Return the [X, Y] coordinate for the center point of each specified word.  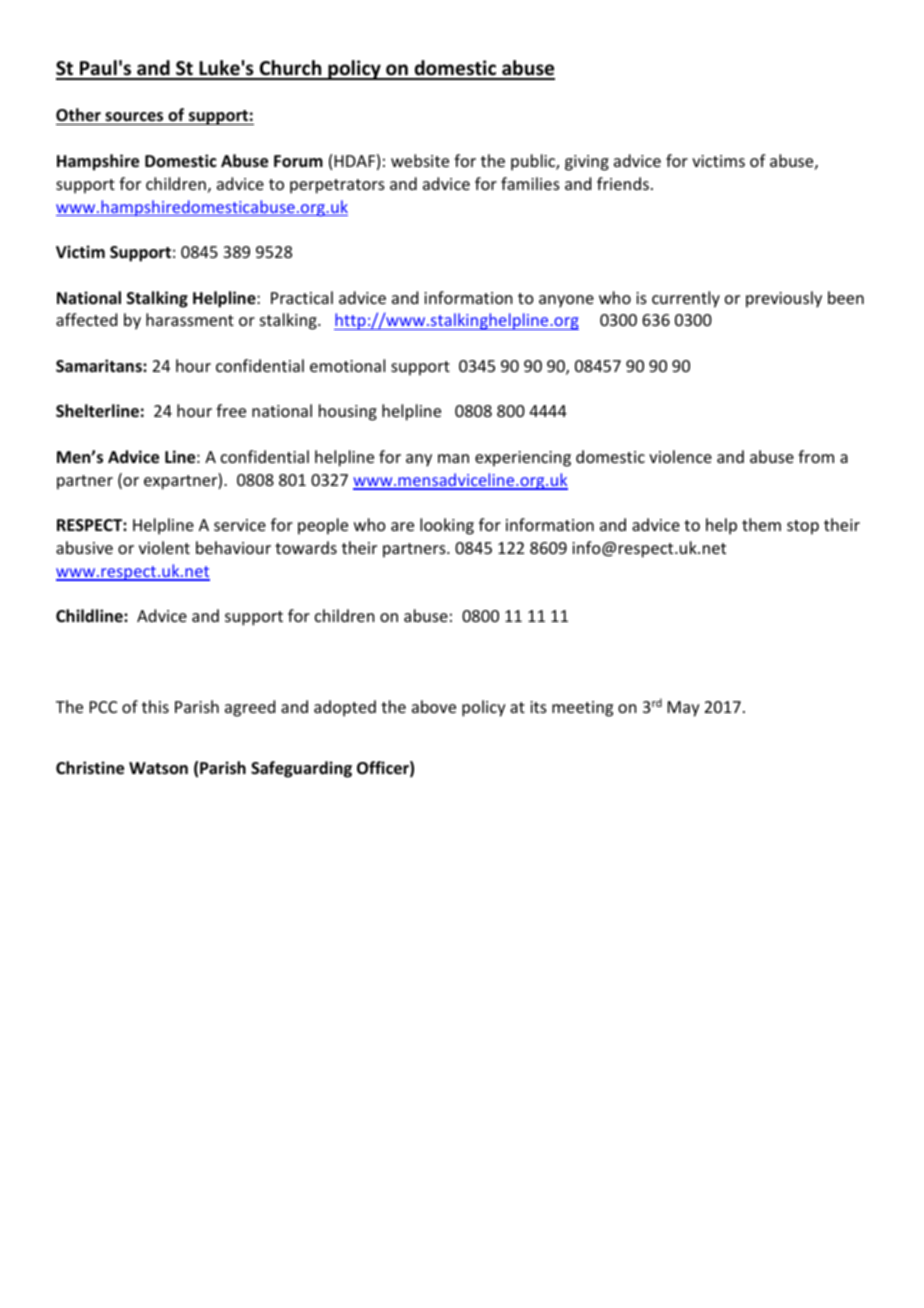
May [684, 709]
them [761, 524]
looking [447, 526]
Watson [158, 768]
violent [164, 547]
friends [623, 183]
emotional [347, 365]
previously [784, 299]
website [420, 160]
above [434, 706]
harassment [190, 319]
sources [134, 118]
